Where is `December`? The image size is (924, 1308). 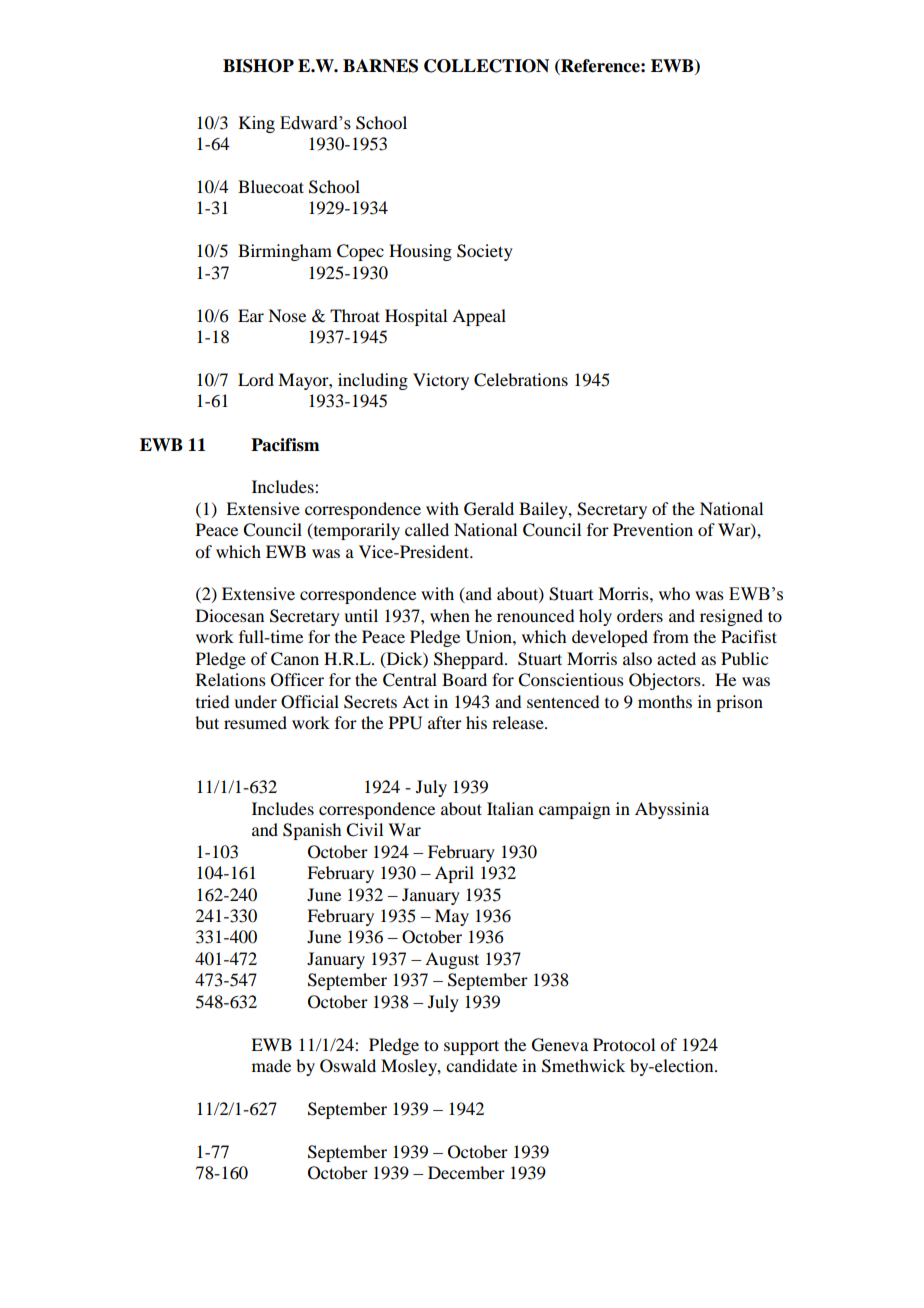 December is located at coordinates (466, 1172).
